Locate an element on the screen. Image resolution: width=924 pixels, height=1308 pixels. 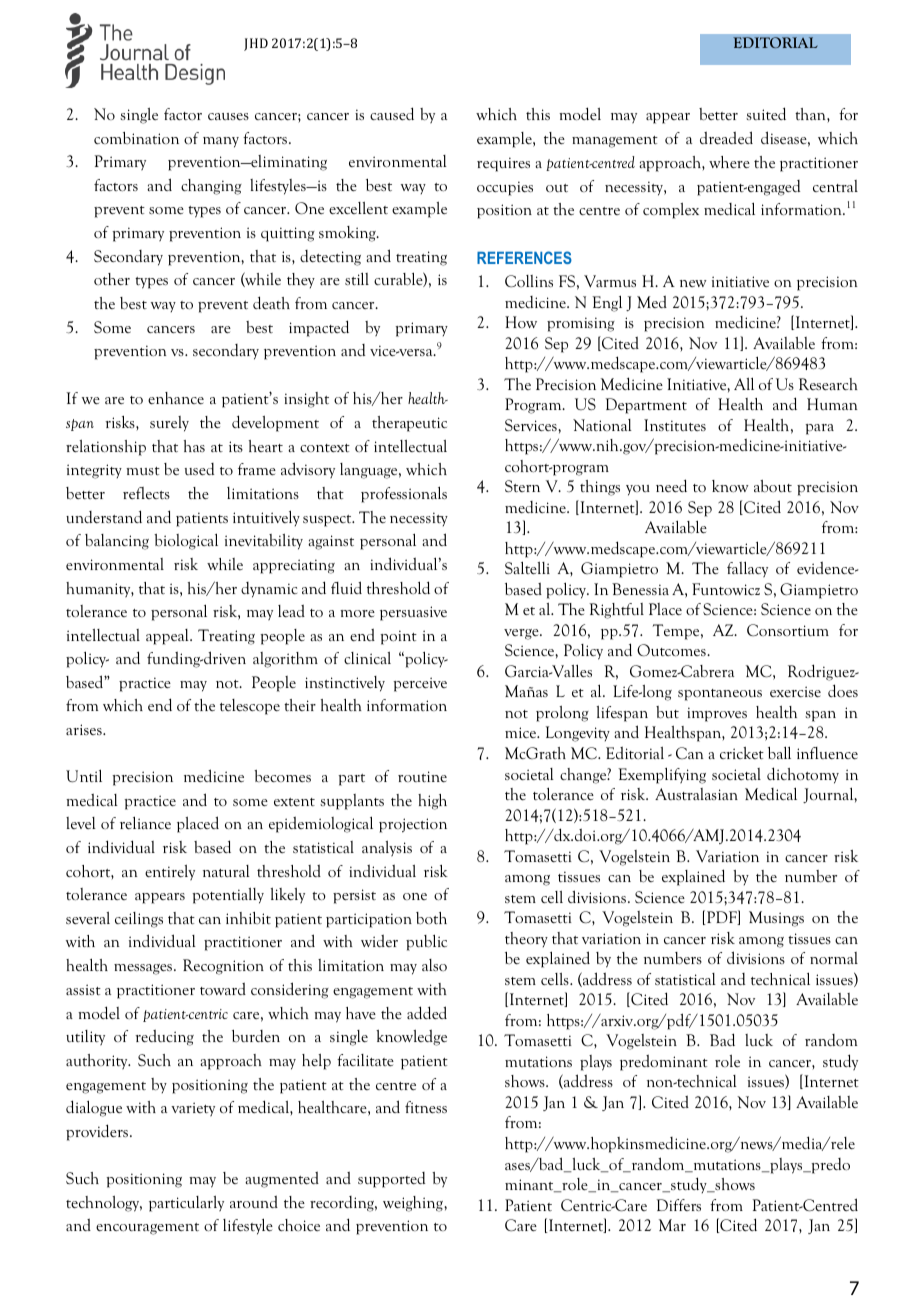
encouragement is located at coordinates (147, 1229).
